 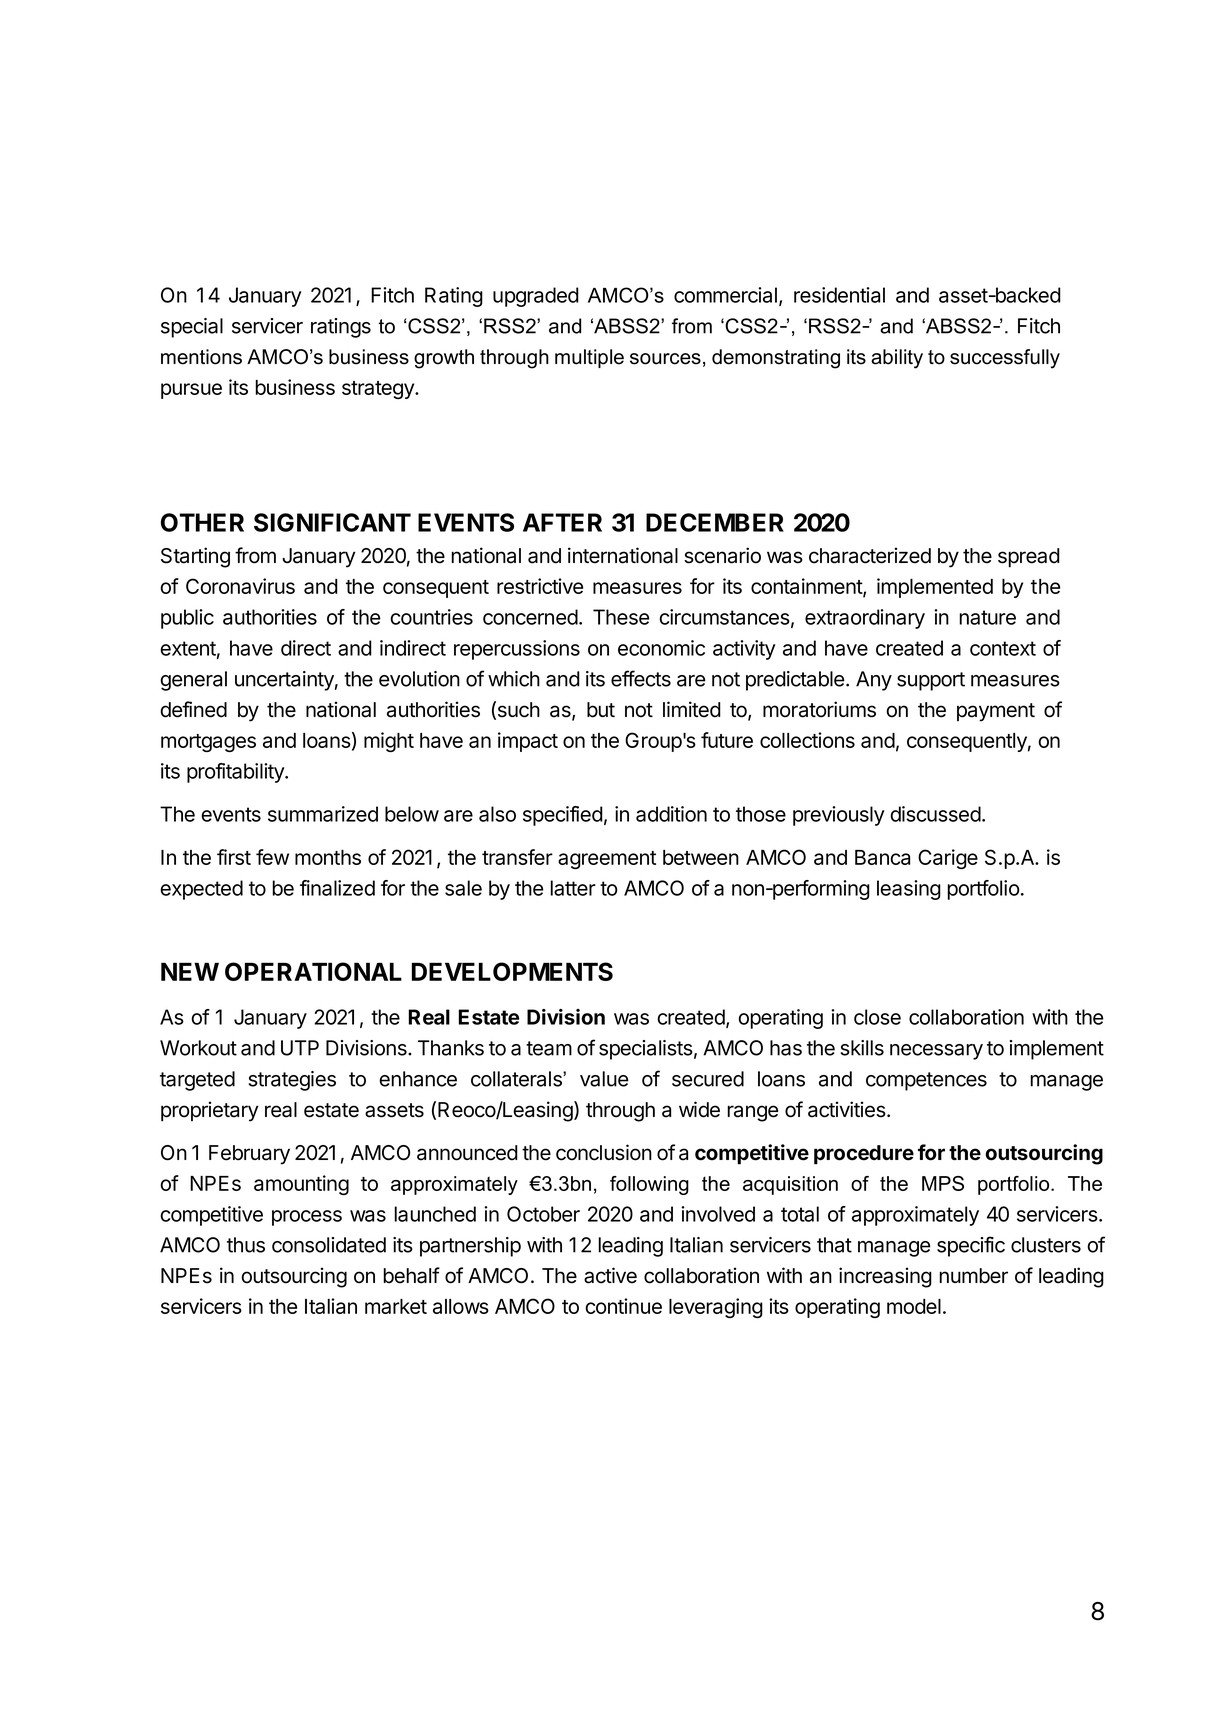 What do you see at coordinates (589, 358) in the screenshot?
I see `multiple` at bounding box center [589, 358].
